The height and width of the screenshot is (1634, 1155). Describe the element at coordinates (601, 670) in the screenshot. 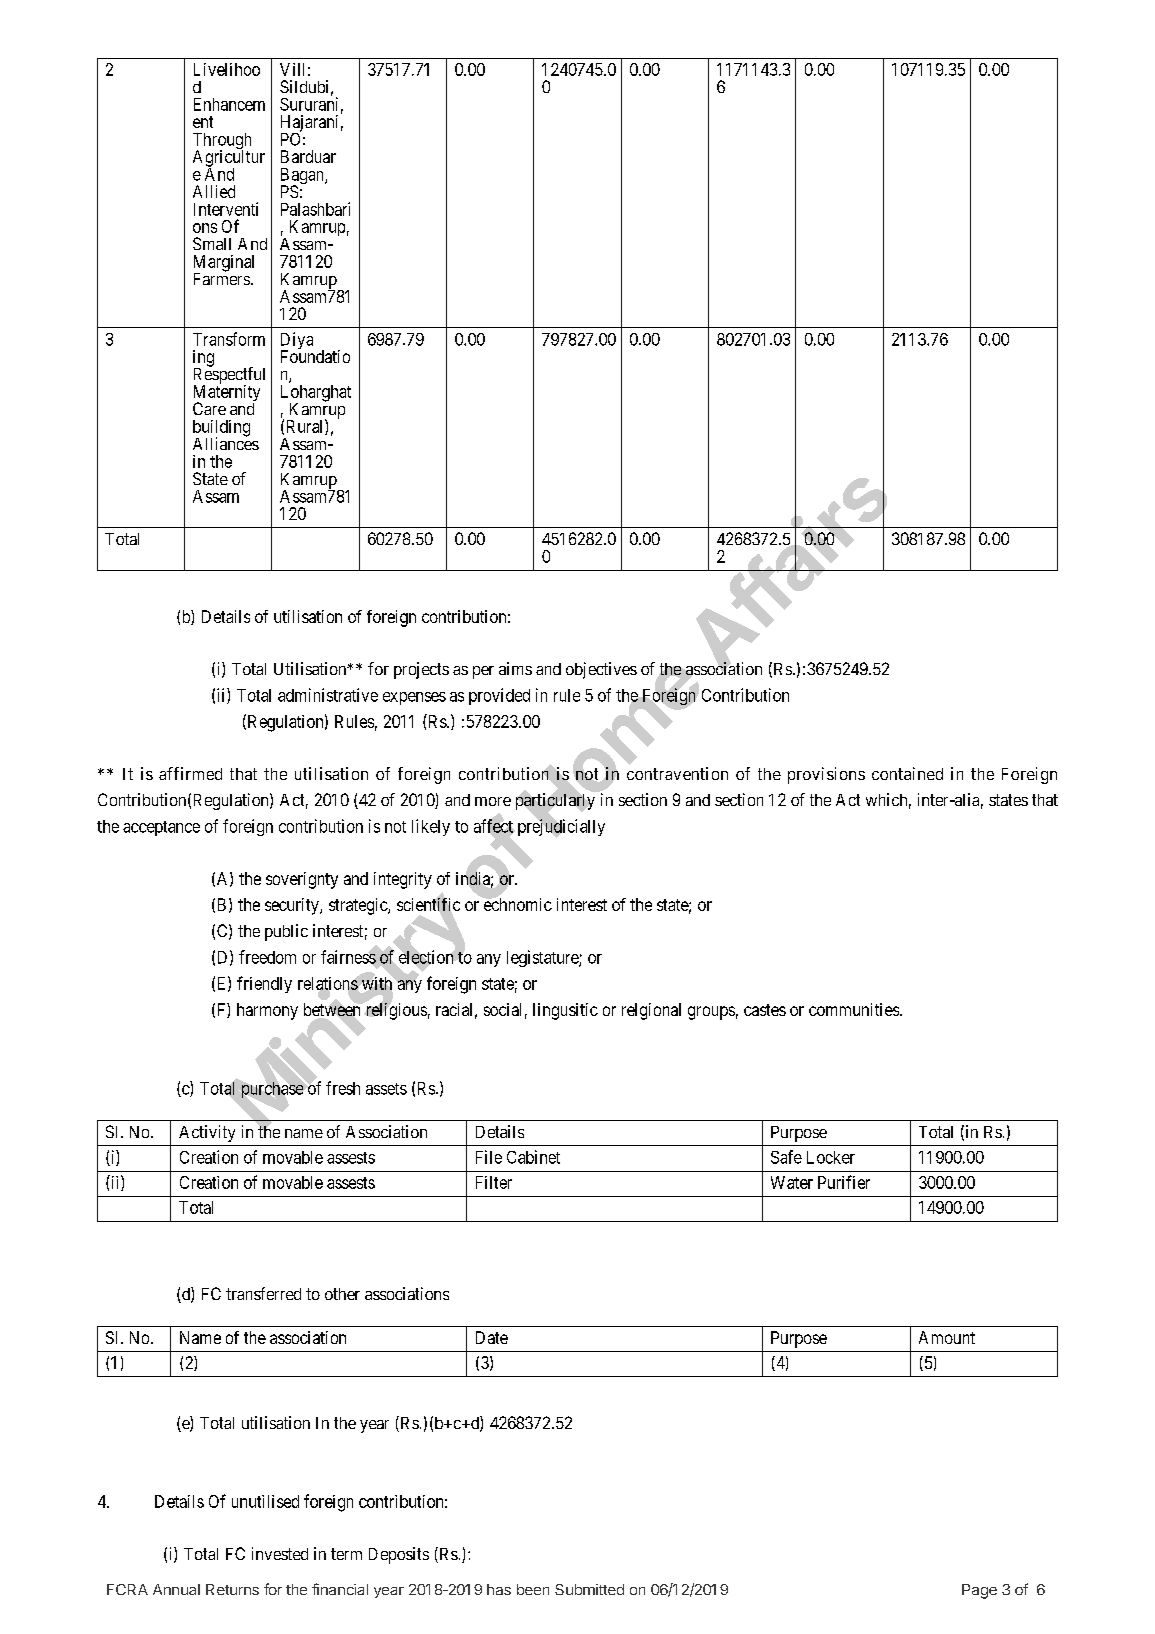

I see `objectives` at that location.
